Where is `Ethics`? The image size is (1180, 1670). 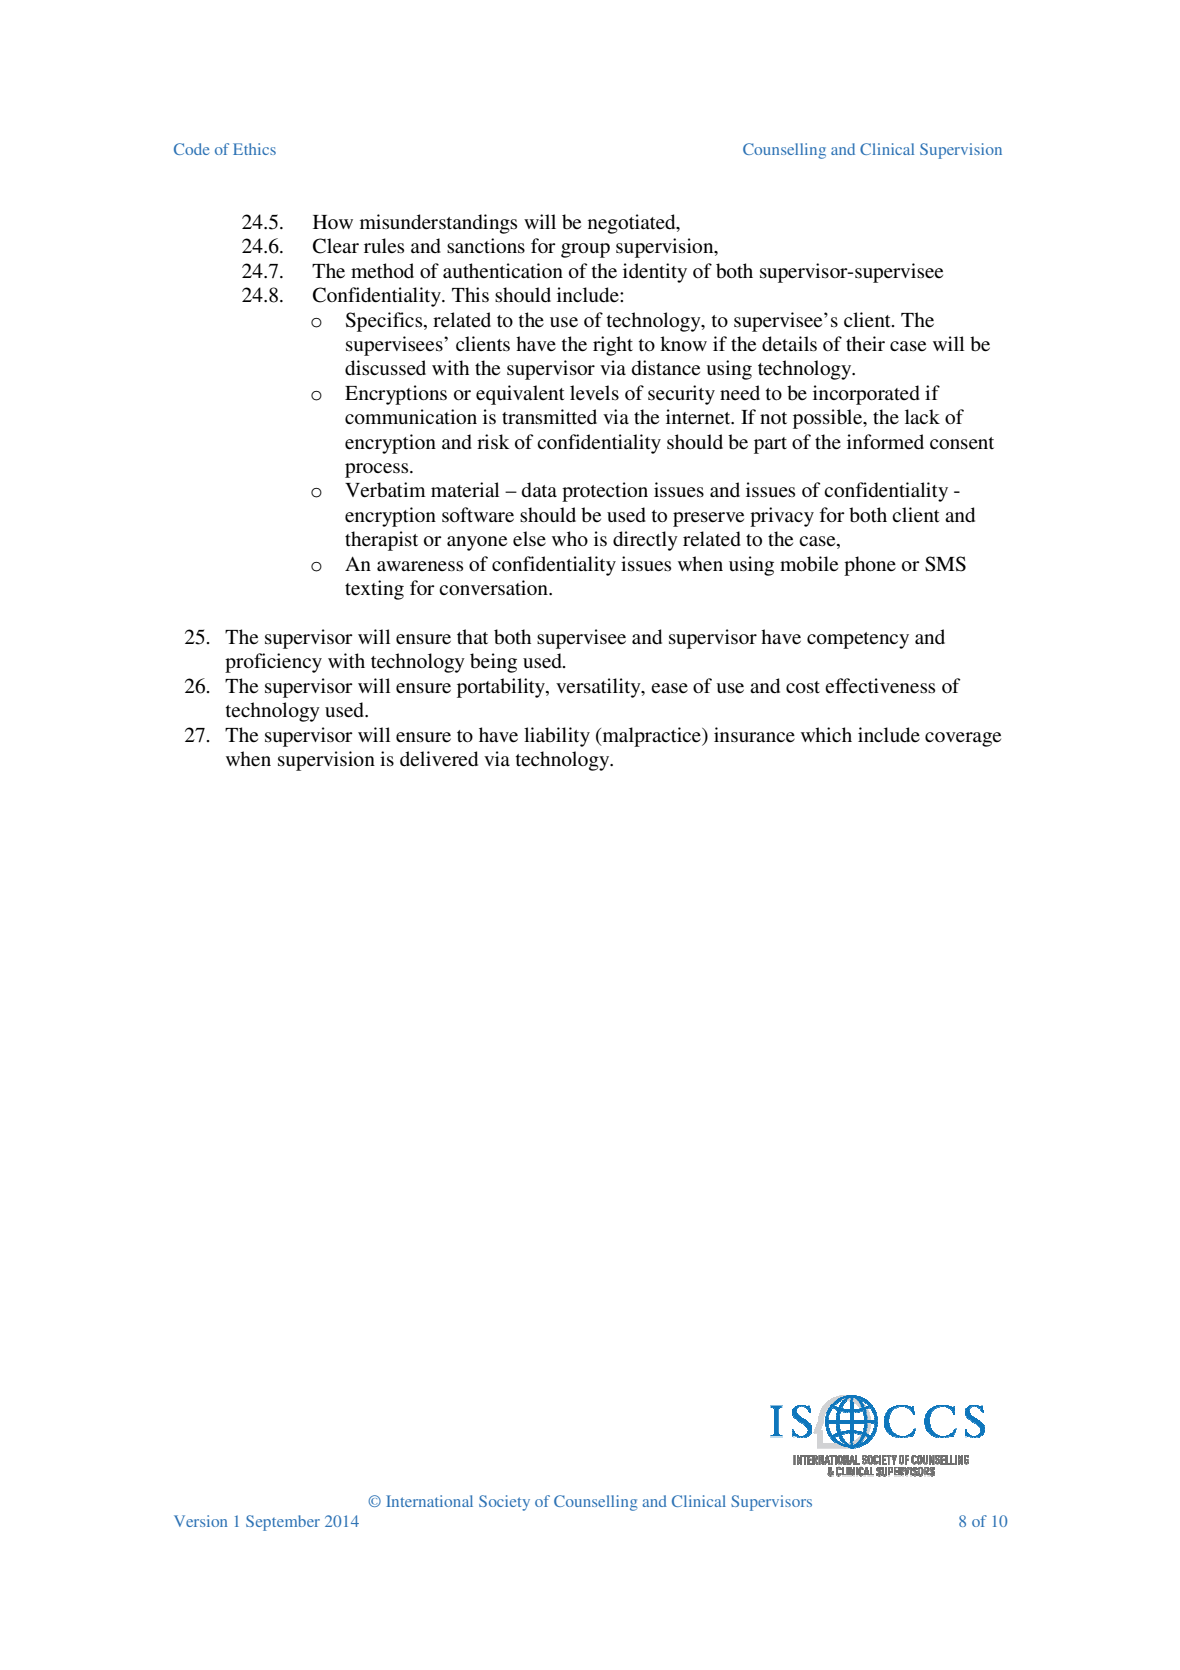 Ethics is located at coordinates (254, 149).
